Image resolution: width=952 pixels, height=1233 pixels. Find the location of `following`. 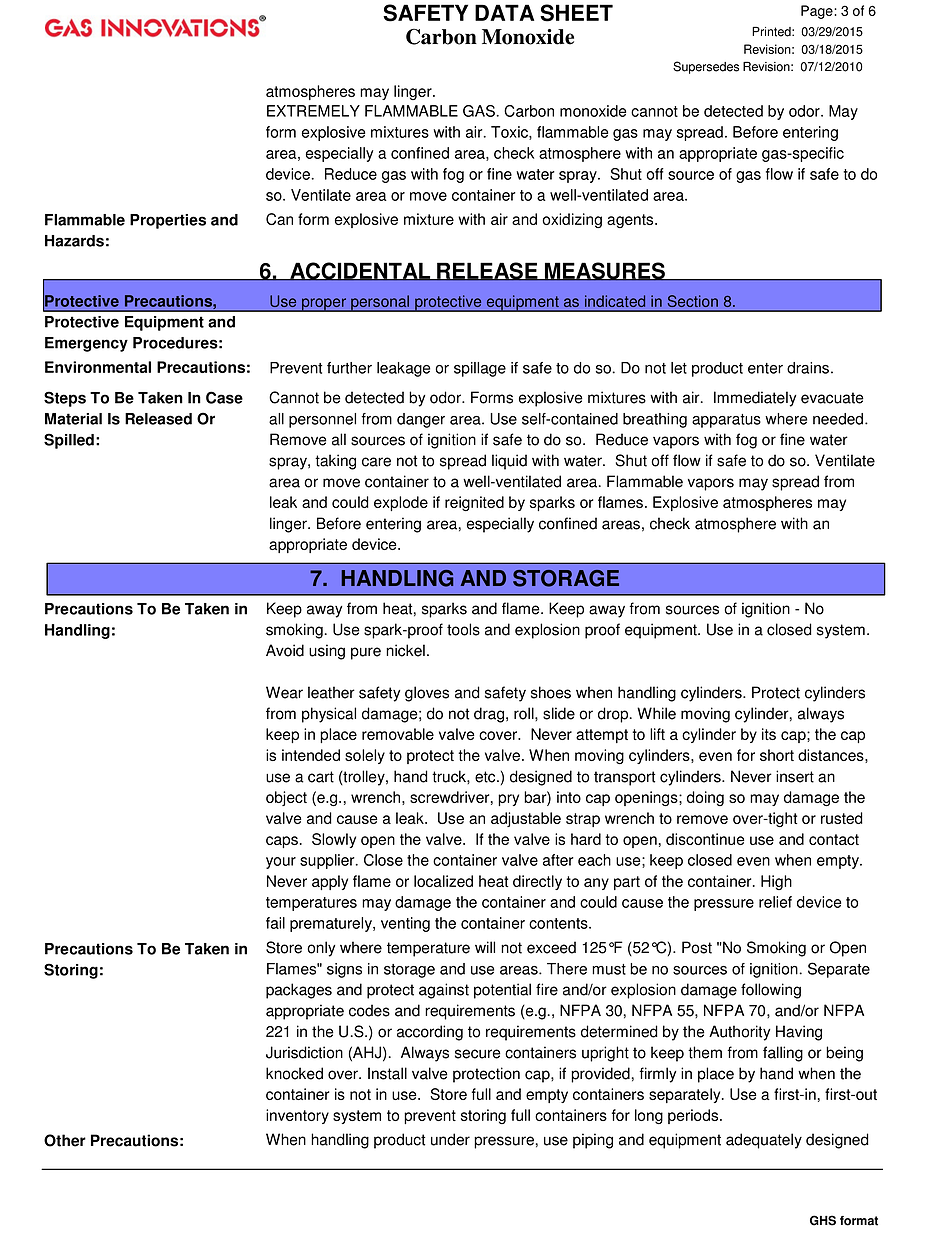

following is located at coordinates (771, 991).
